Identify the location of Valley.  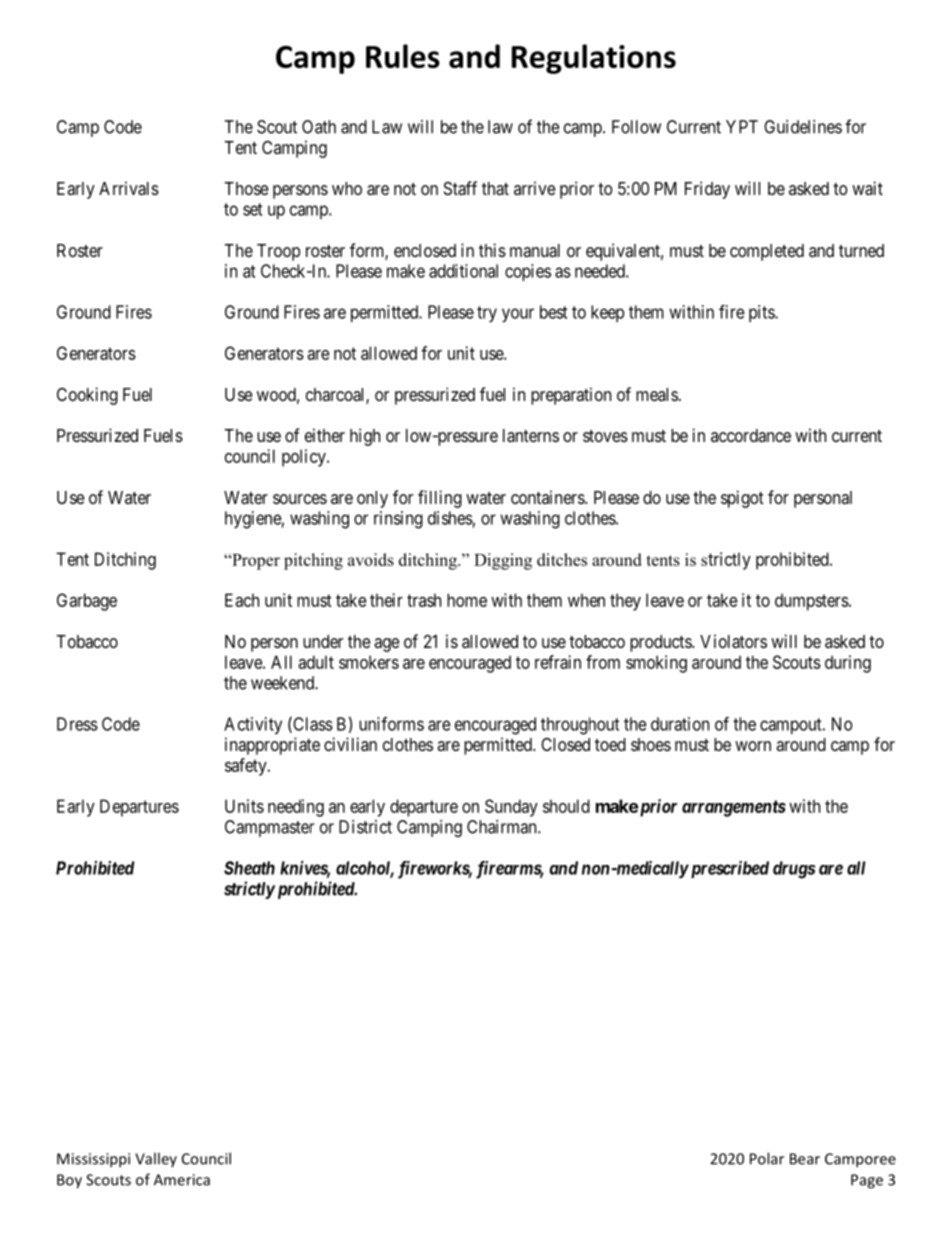
(156, 1159).
